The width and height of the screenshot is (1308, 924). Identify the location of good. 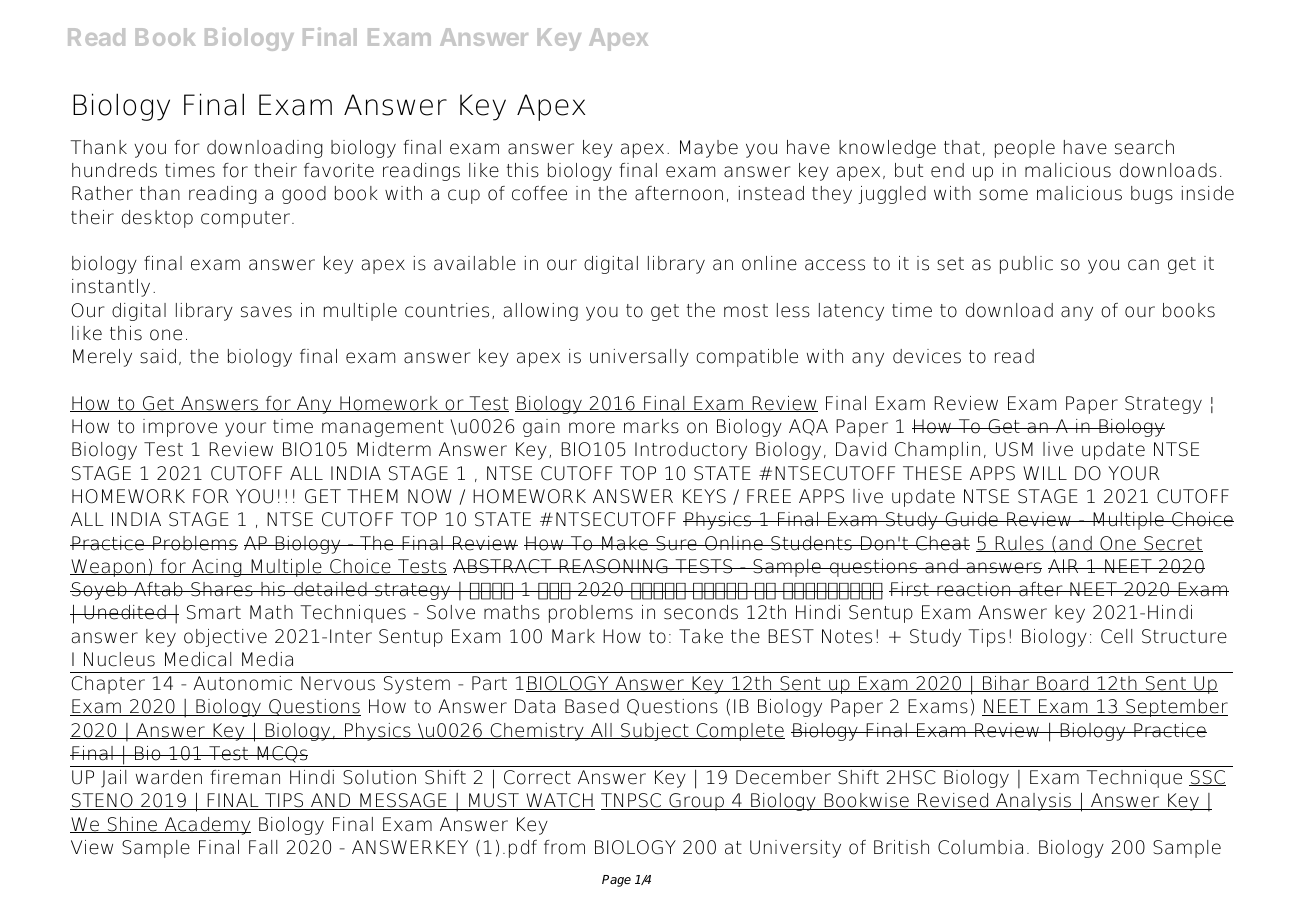
(304, 195).
